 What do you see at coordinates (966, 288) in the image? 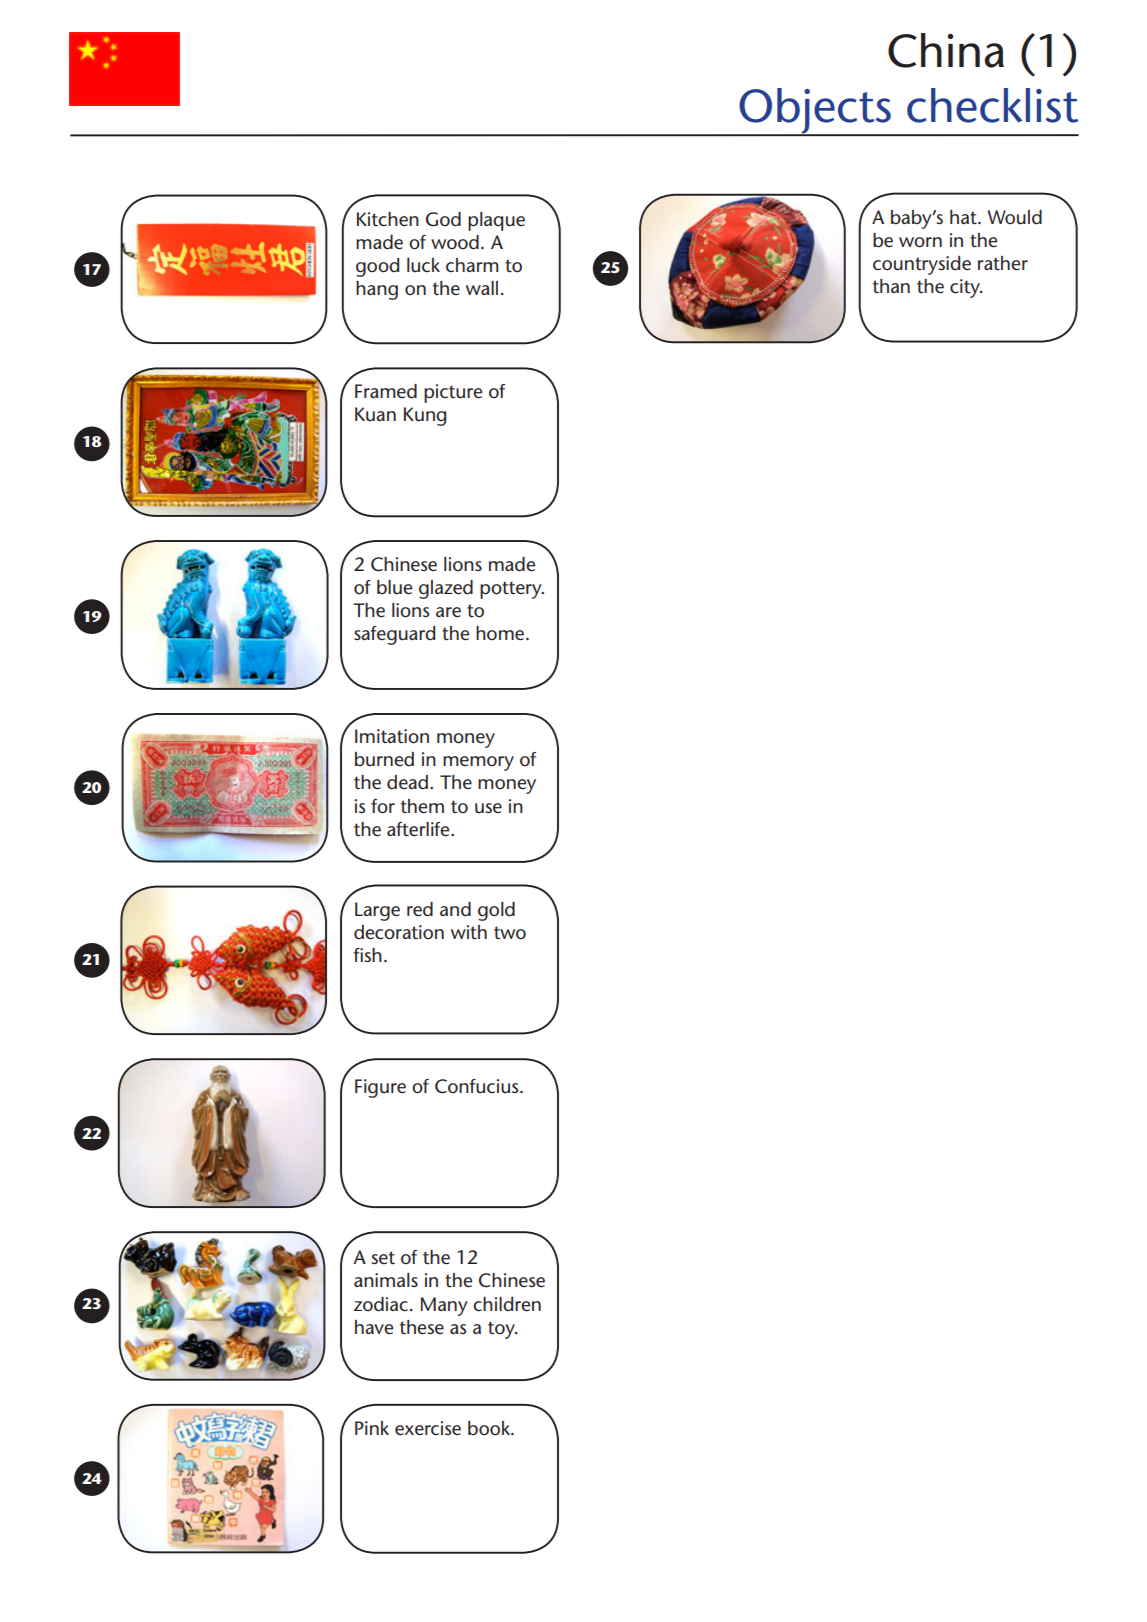
I see `city` at bounding box center [966, 288].
